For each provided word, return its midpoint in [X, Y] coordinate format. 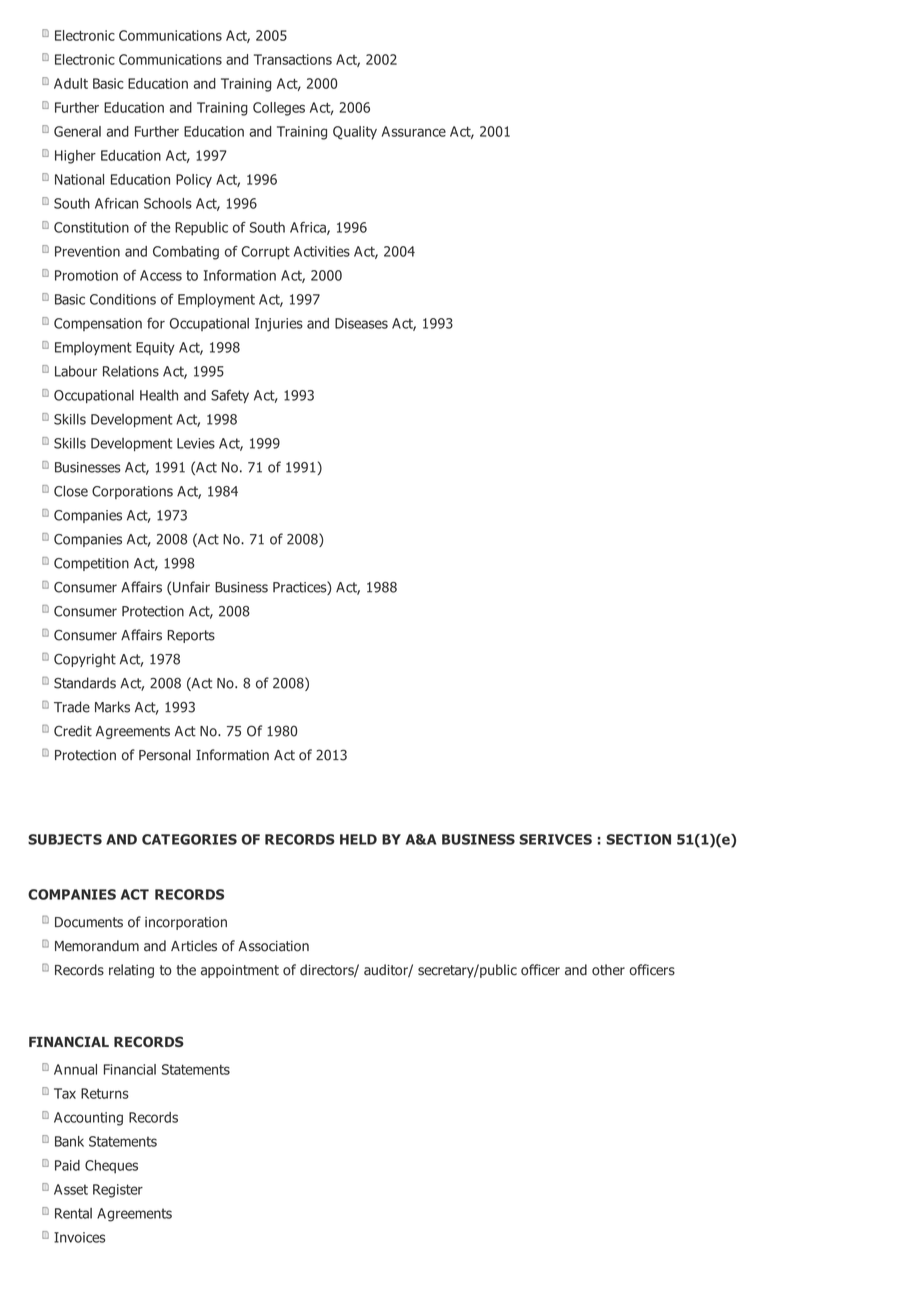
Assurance [414, 131]
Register [118, 1191]
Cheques [111, 1167]
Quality [355, 133]
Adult [71, 83]
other [608, 970]
